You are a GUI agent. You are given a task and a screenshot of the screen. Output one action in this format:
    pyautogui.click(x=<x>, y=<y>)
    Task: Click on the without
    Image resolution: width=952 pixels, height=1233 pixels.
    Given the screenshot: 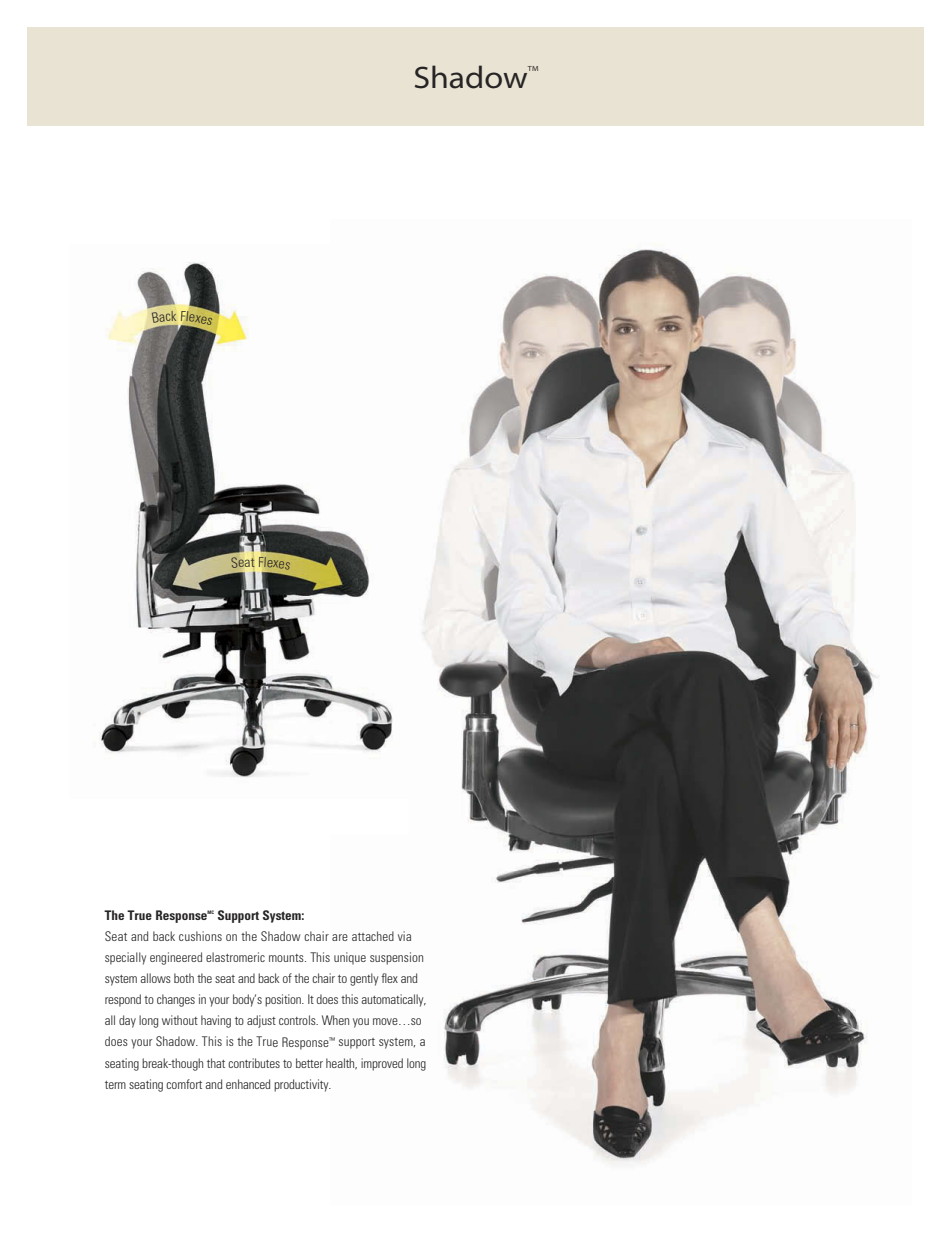 What is the action you would take?
    pyautogui.click(x=180, y=1020)
